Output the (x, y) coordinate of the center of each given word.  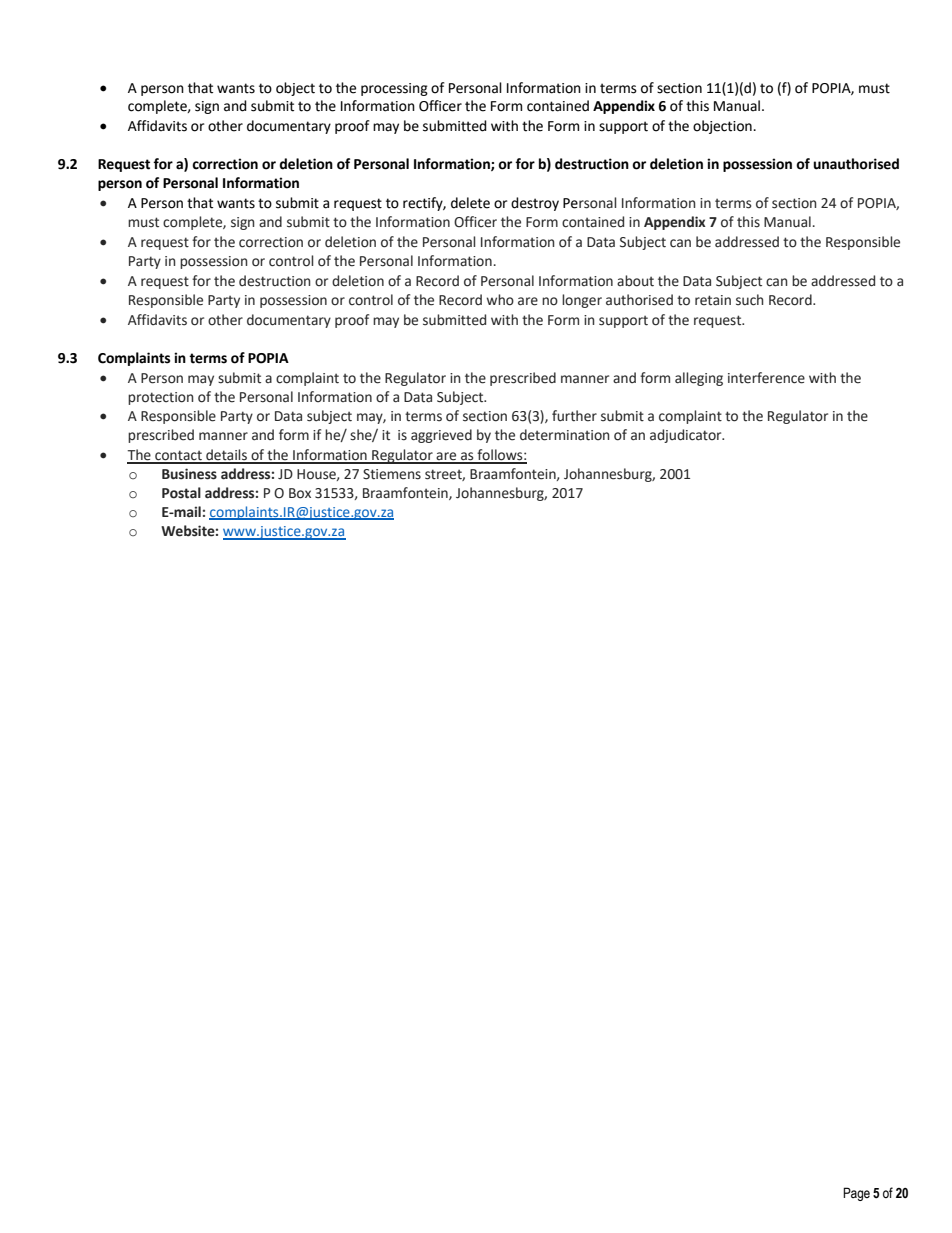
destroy (535, 204)
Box (300, 493)
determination (565, 435)
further (574, 416)
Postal (181, 493)
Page (856, 1194)
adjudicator (687, 436)
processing (394, 89)
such (750, 300)
